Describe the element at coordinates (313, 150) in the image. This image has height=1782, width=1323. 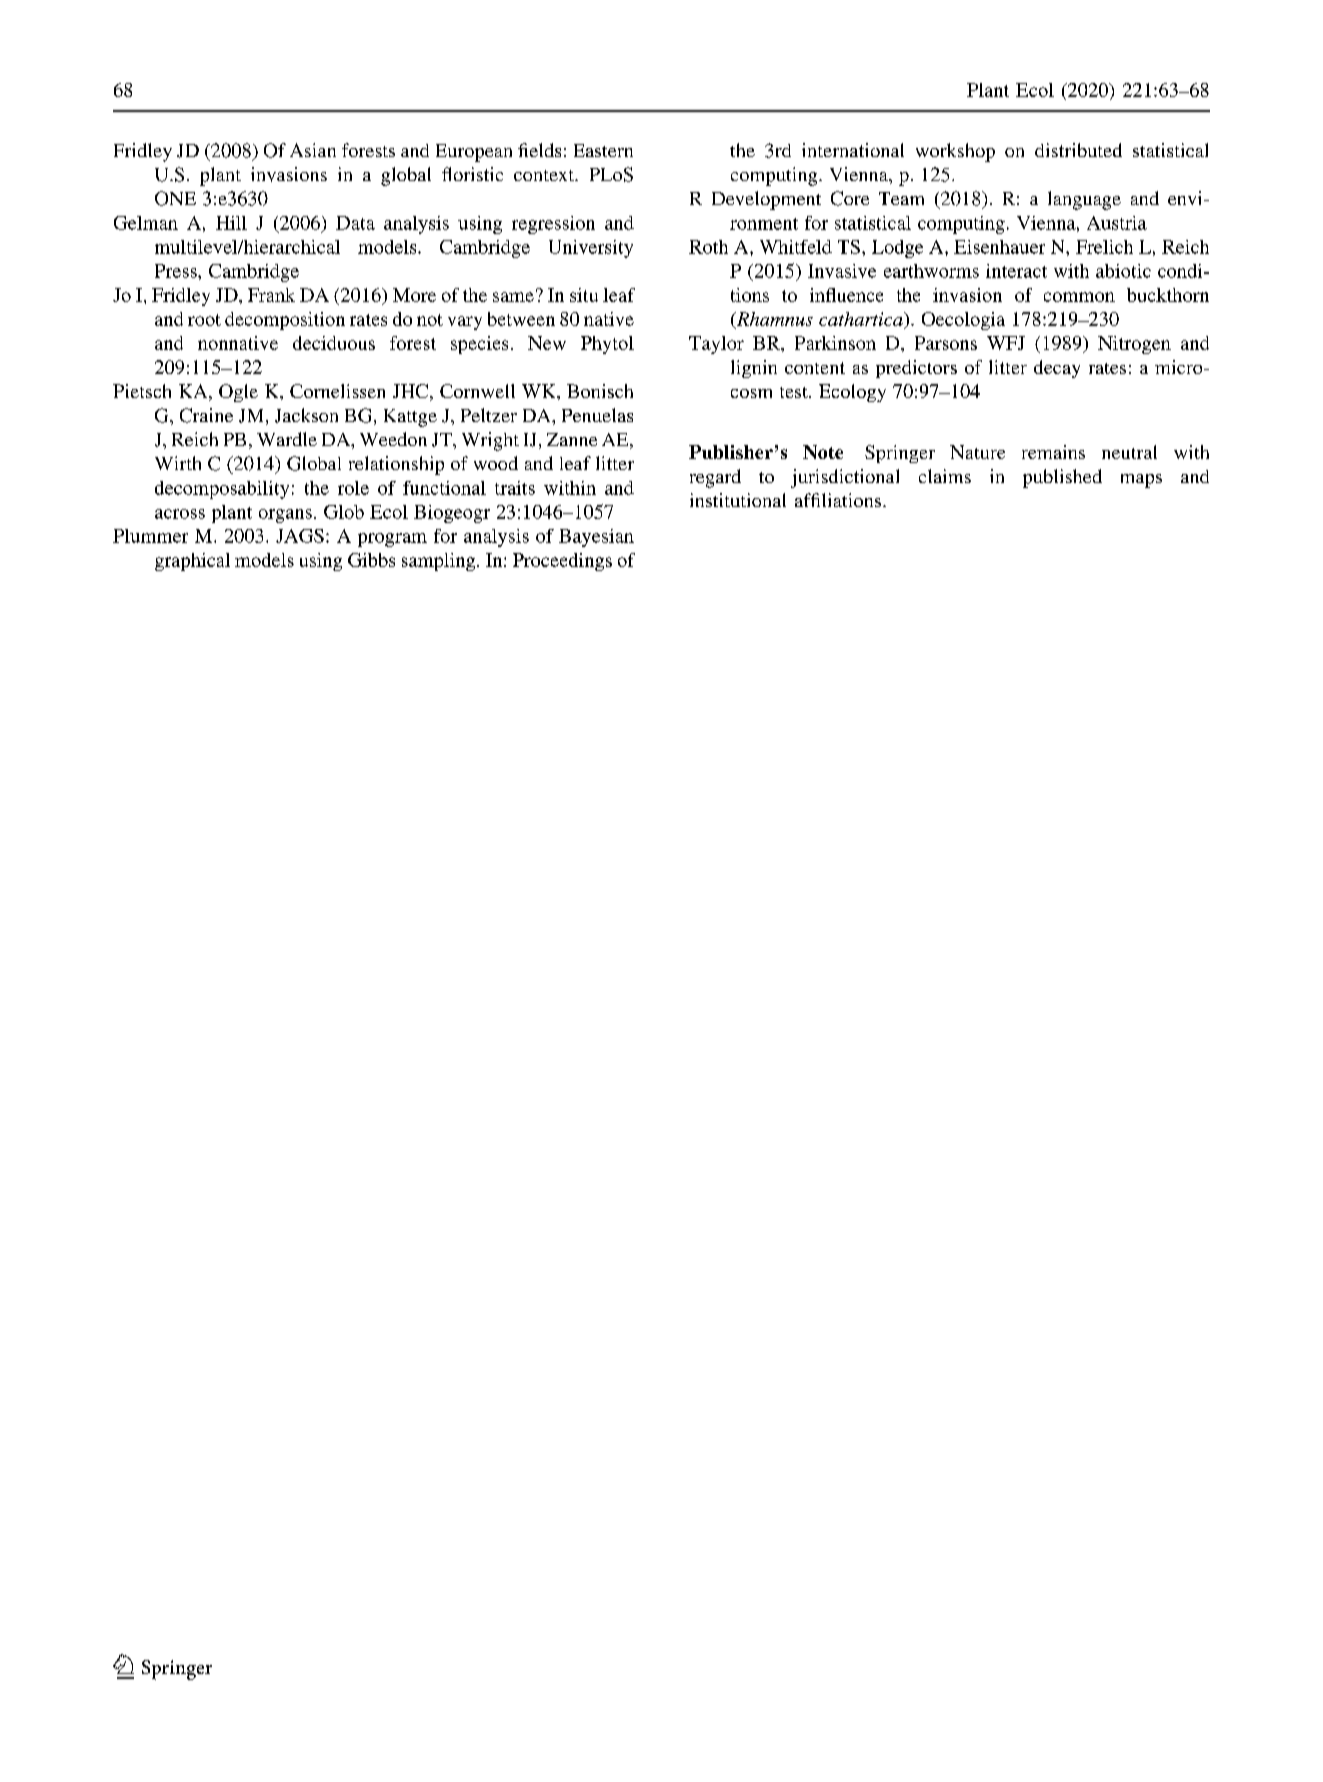
I see `Asian` at that location.
